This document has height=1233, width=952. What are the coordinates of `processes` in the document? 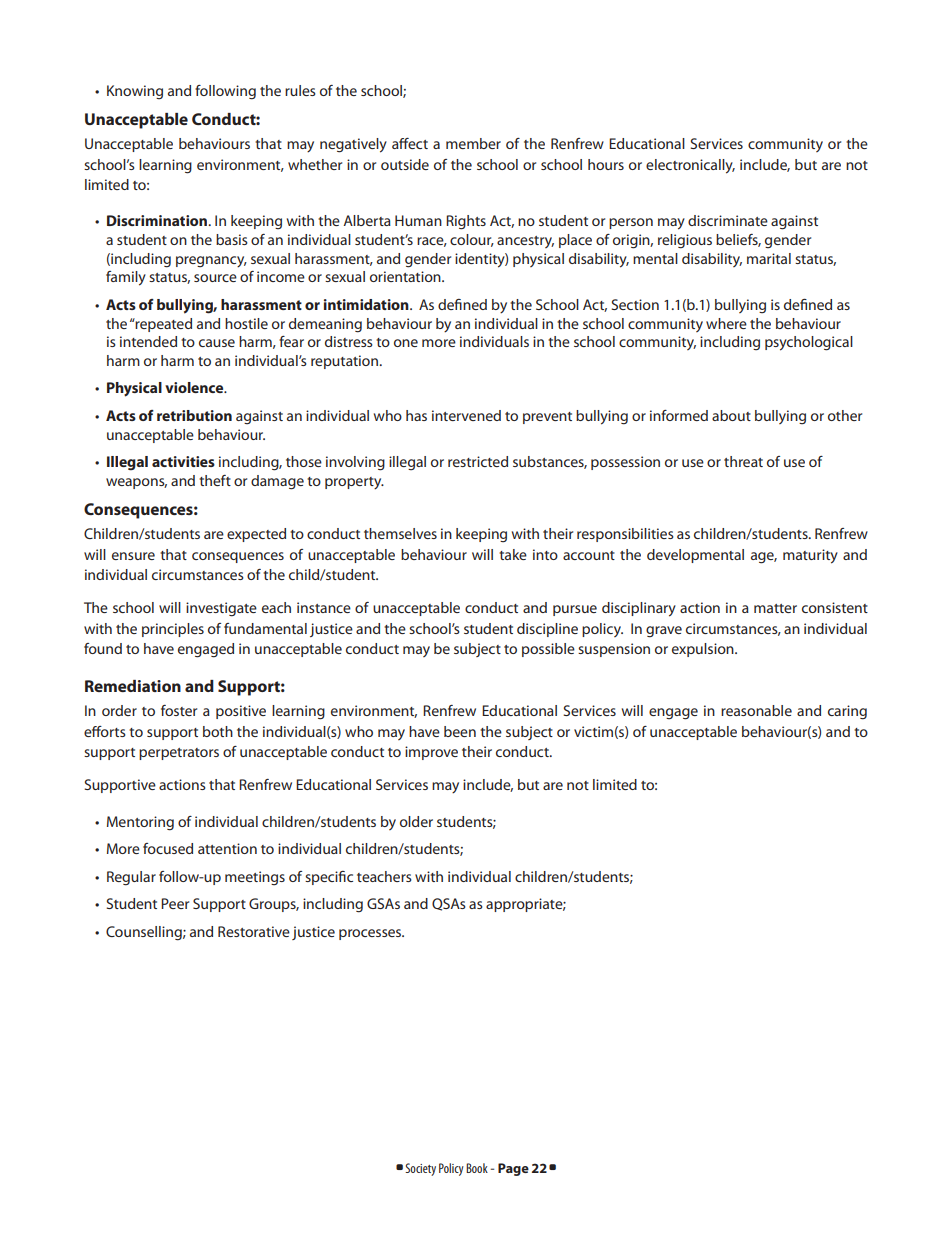 It's located at (371, 934).
